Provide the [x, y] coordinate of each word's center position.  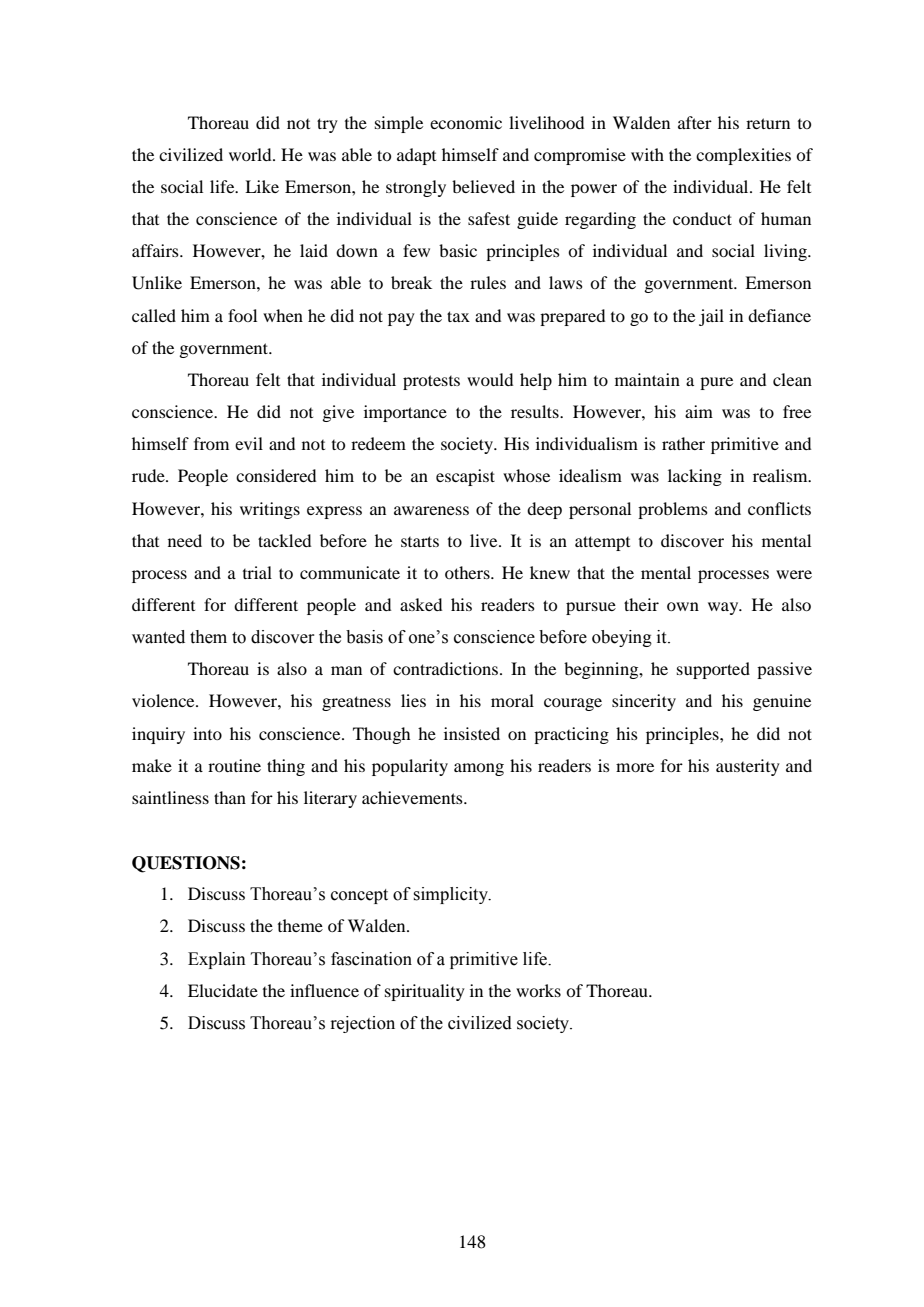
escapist [465, 477]
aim [699, 411]
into [207, 733]
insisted [472, 733]
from [211, 443]
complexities [743, 156]
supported [713, 670]
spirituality [425, 992]
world [251, 154]
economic [466, 122]
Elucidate [223, 990]
